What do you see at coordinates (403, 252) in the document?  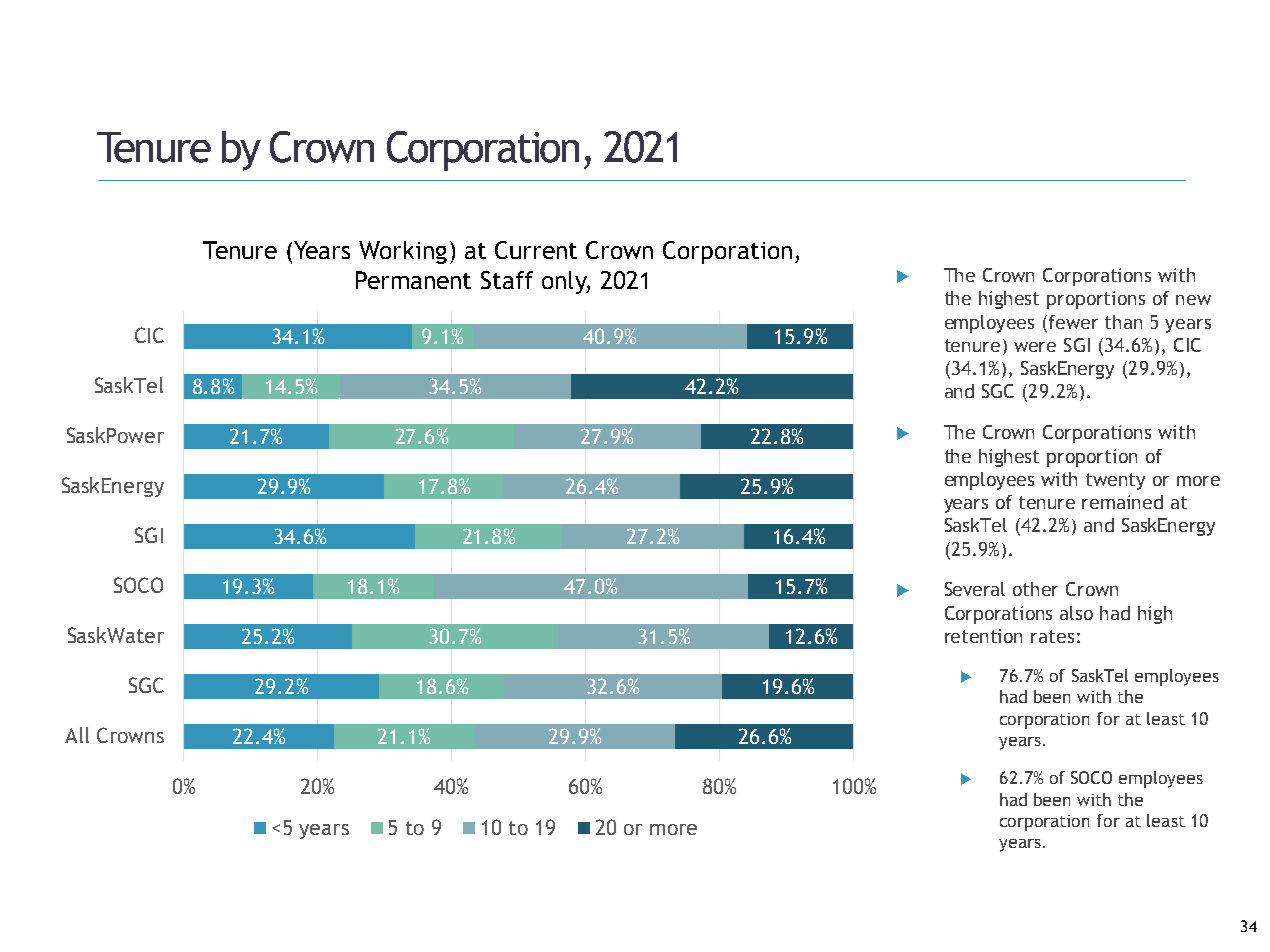 I see `Working` at bounding box center [403, 252].
